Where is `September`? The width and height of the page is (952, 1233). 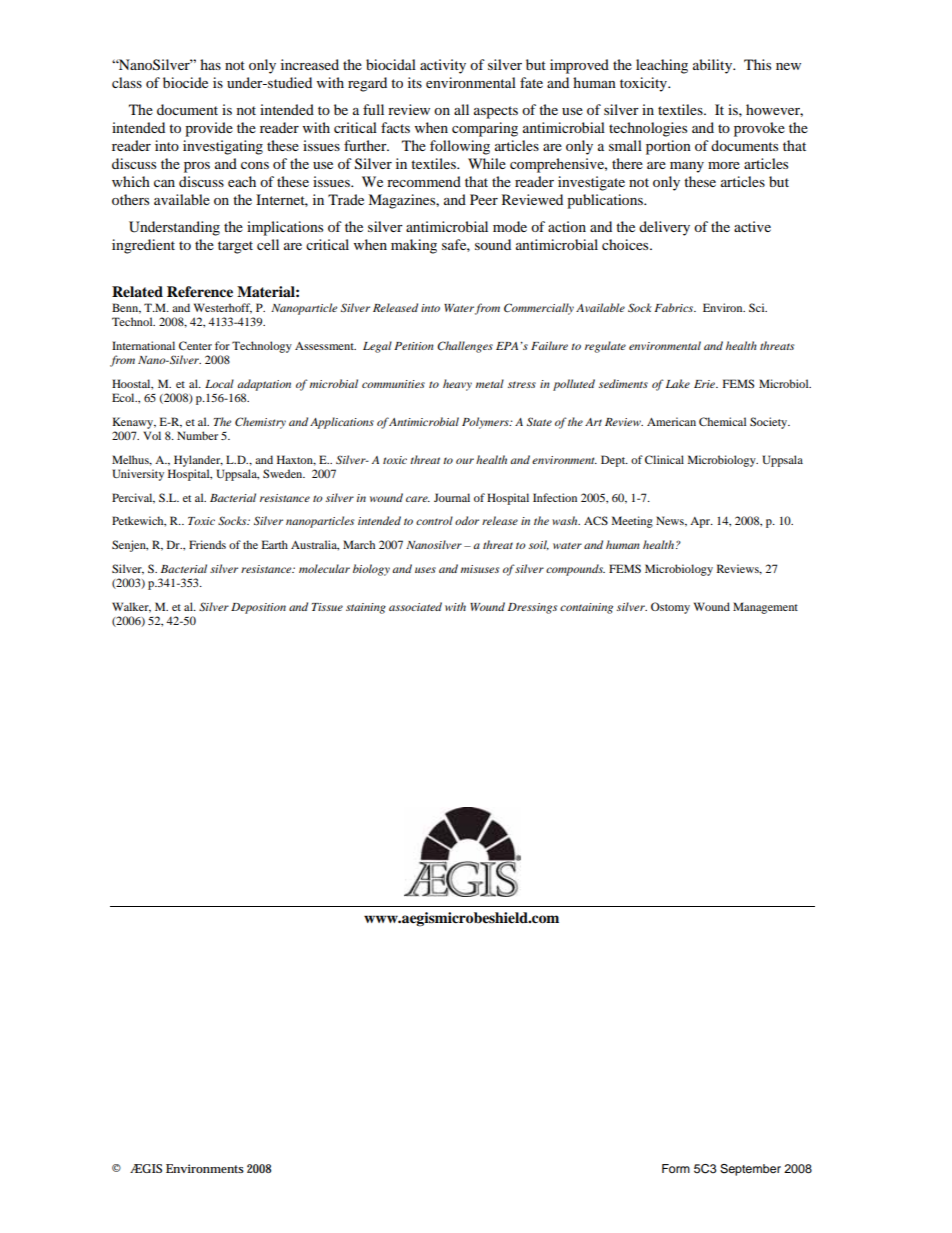
September is located at coordinates (750, 1170).
